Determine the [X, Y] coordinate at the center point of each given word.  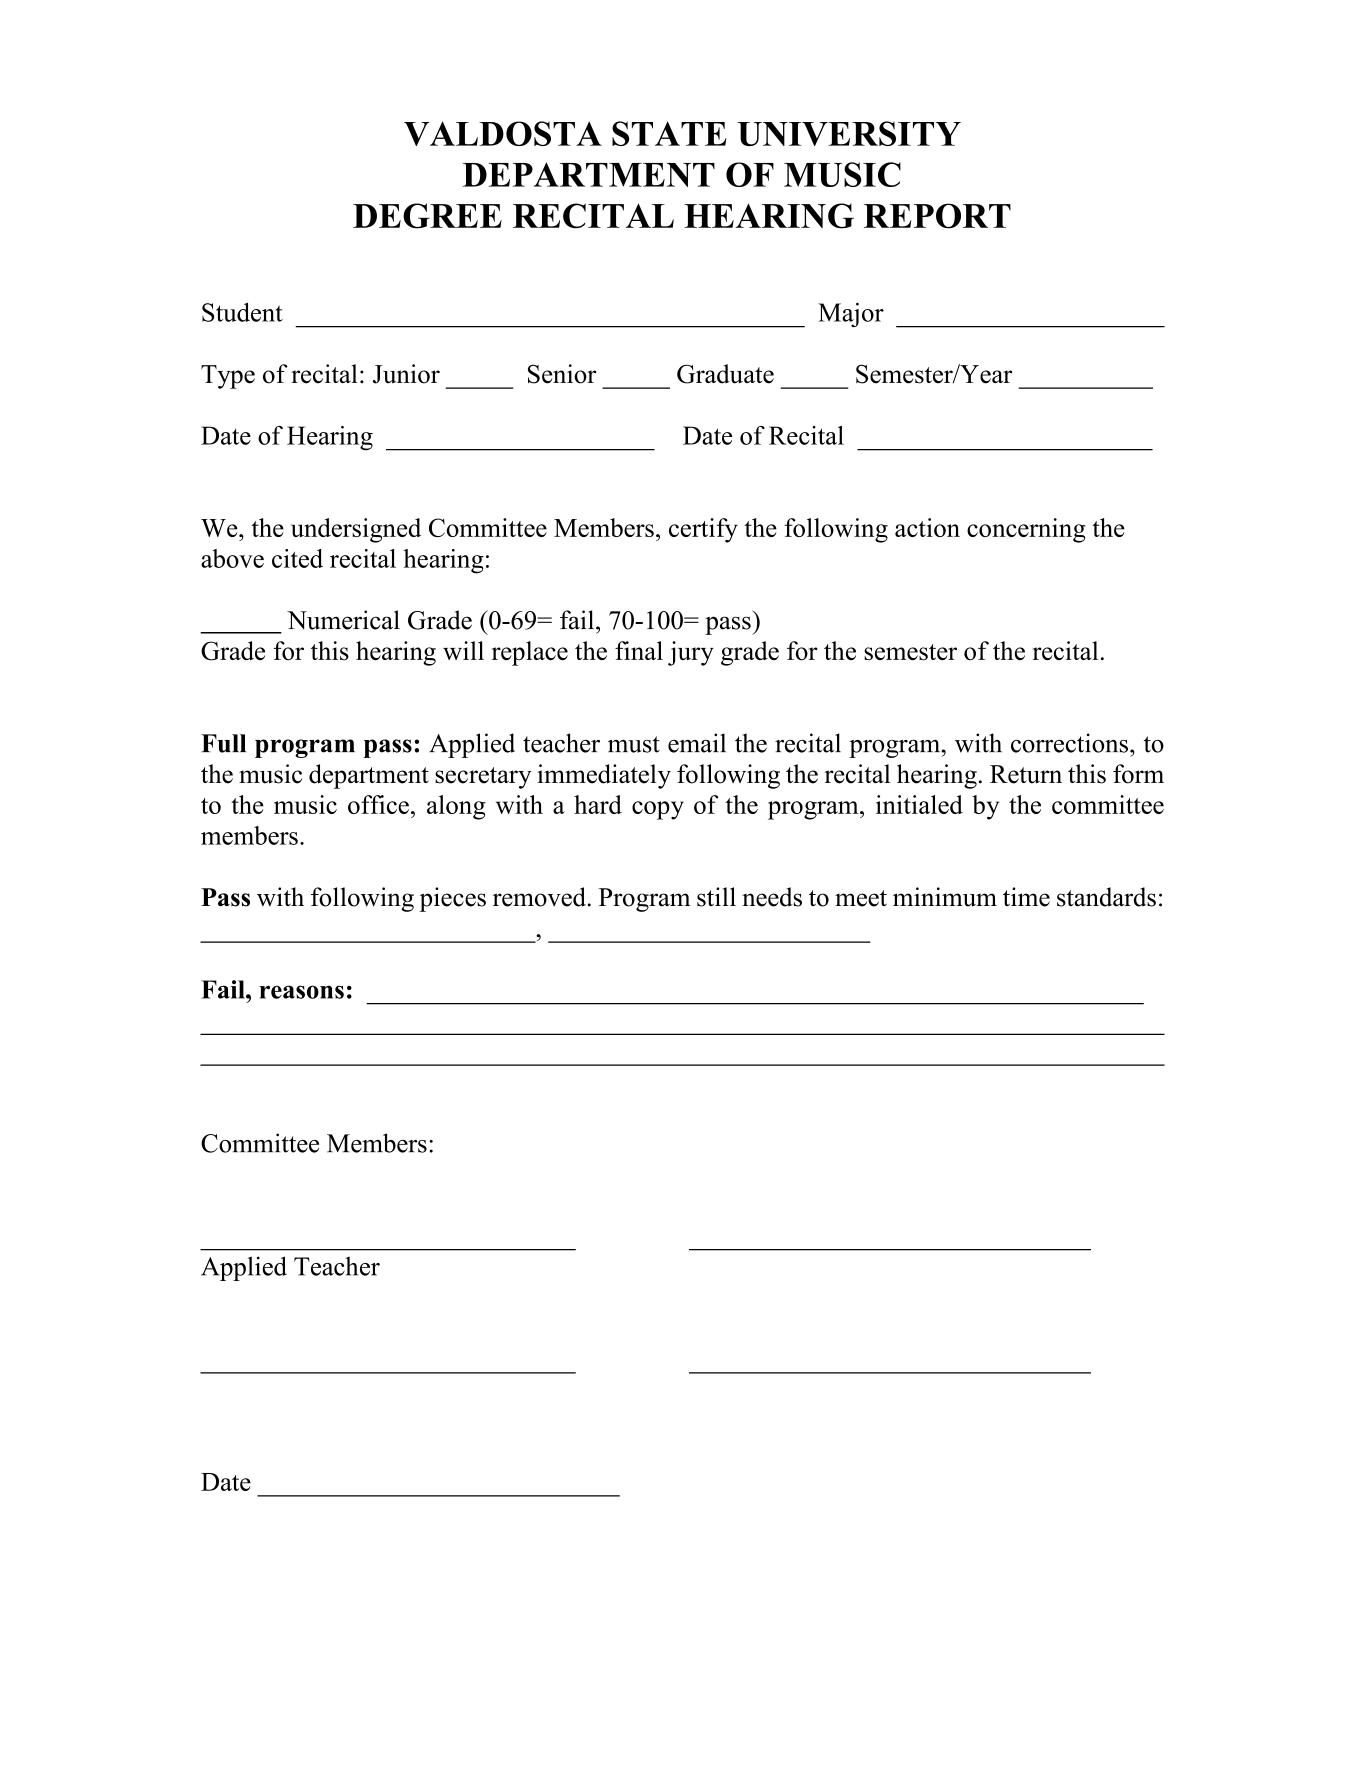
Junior [406, 374]
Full [223, 743]
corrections [1069, 743]
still [716, 897]
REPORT [937, 216]
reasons [301, 992]
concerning [1026, 530]
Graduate [725, 374]
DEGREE [427, 216]
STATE [669, 133]
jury [691, 653]
